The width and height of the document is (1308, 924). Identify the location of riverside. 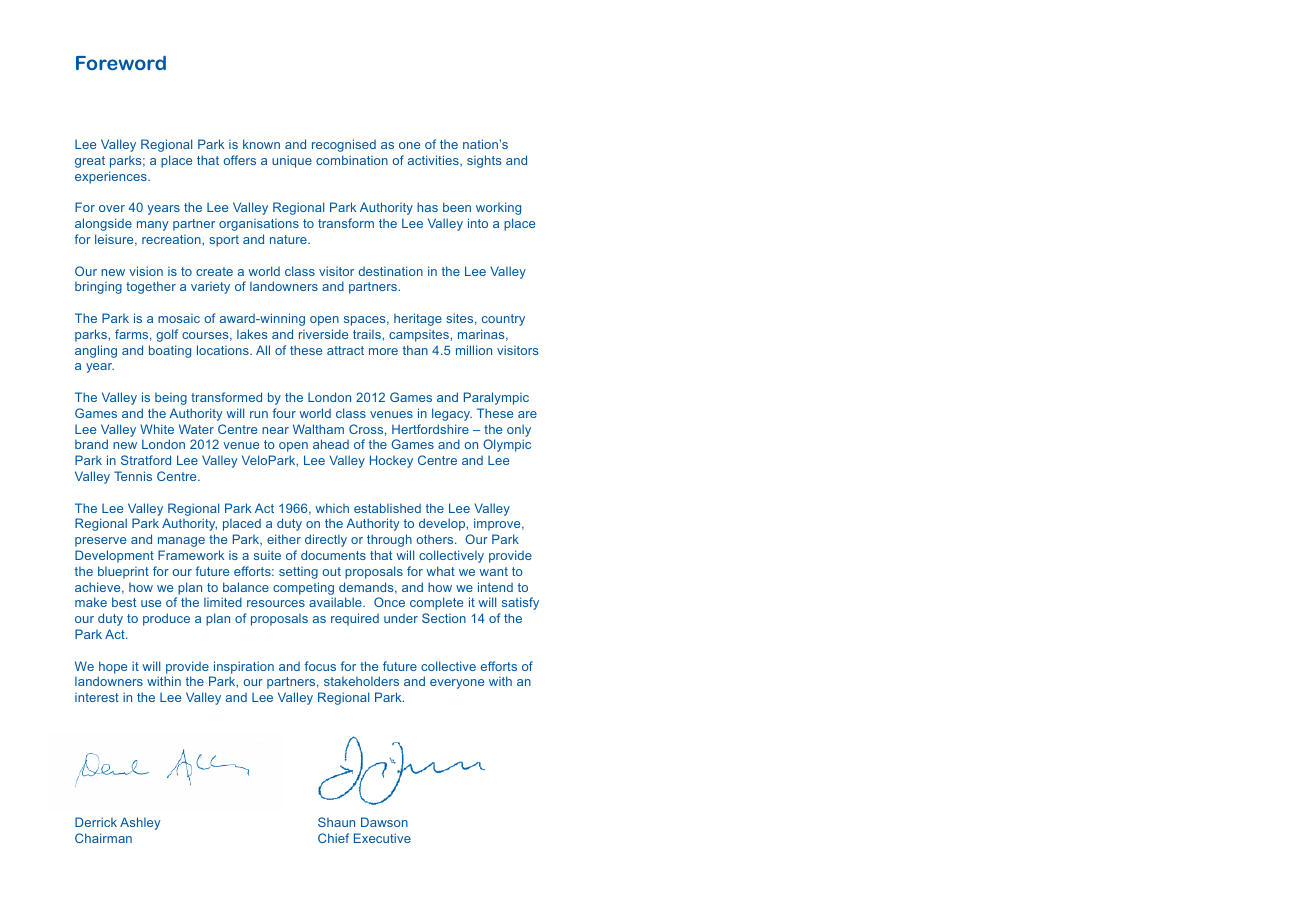
(323, 334).
